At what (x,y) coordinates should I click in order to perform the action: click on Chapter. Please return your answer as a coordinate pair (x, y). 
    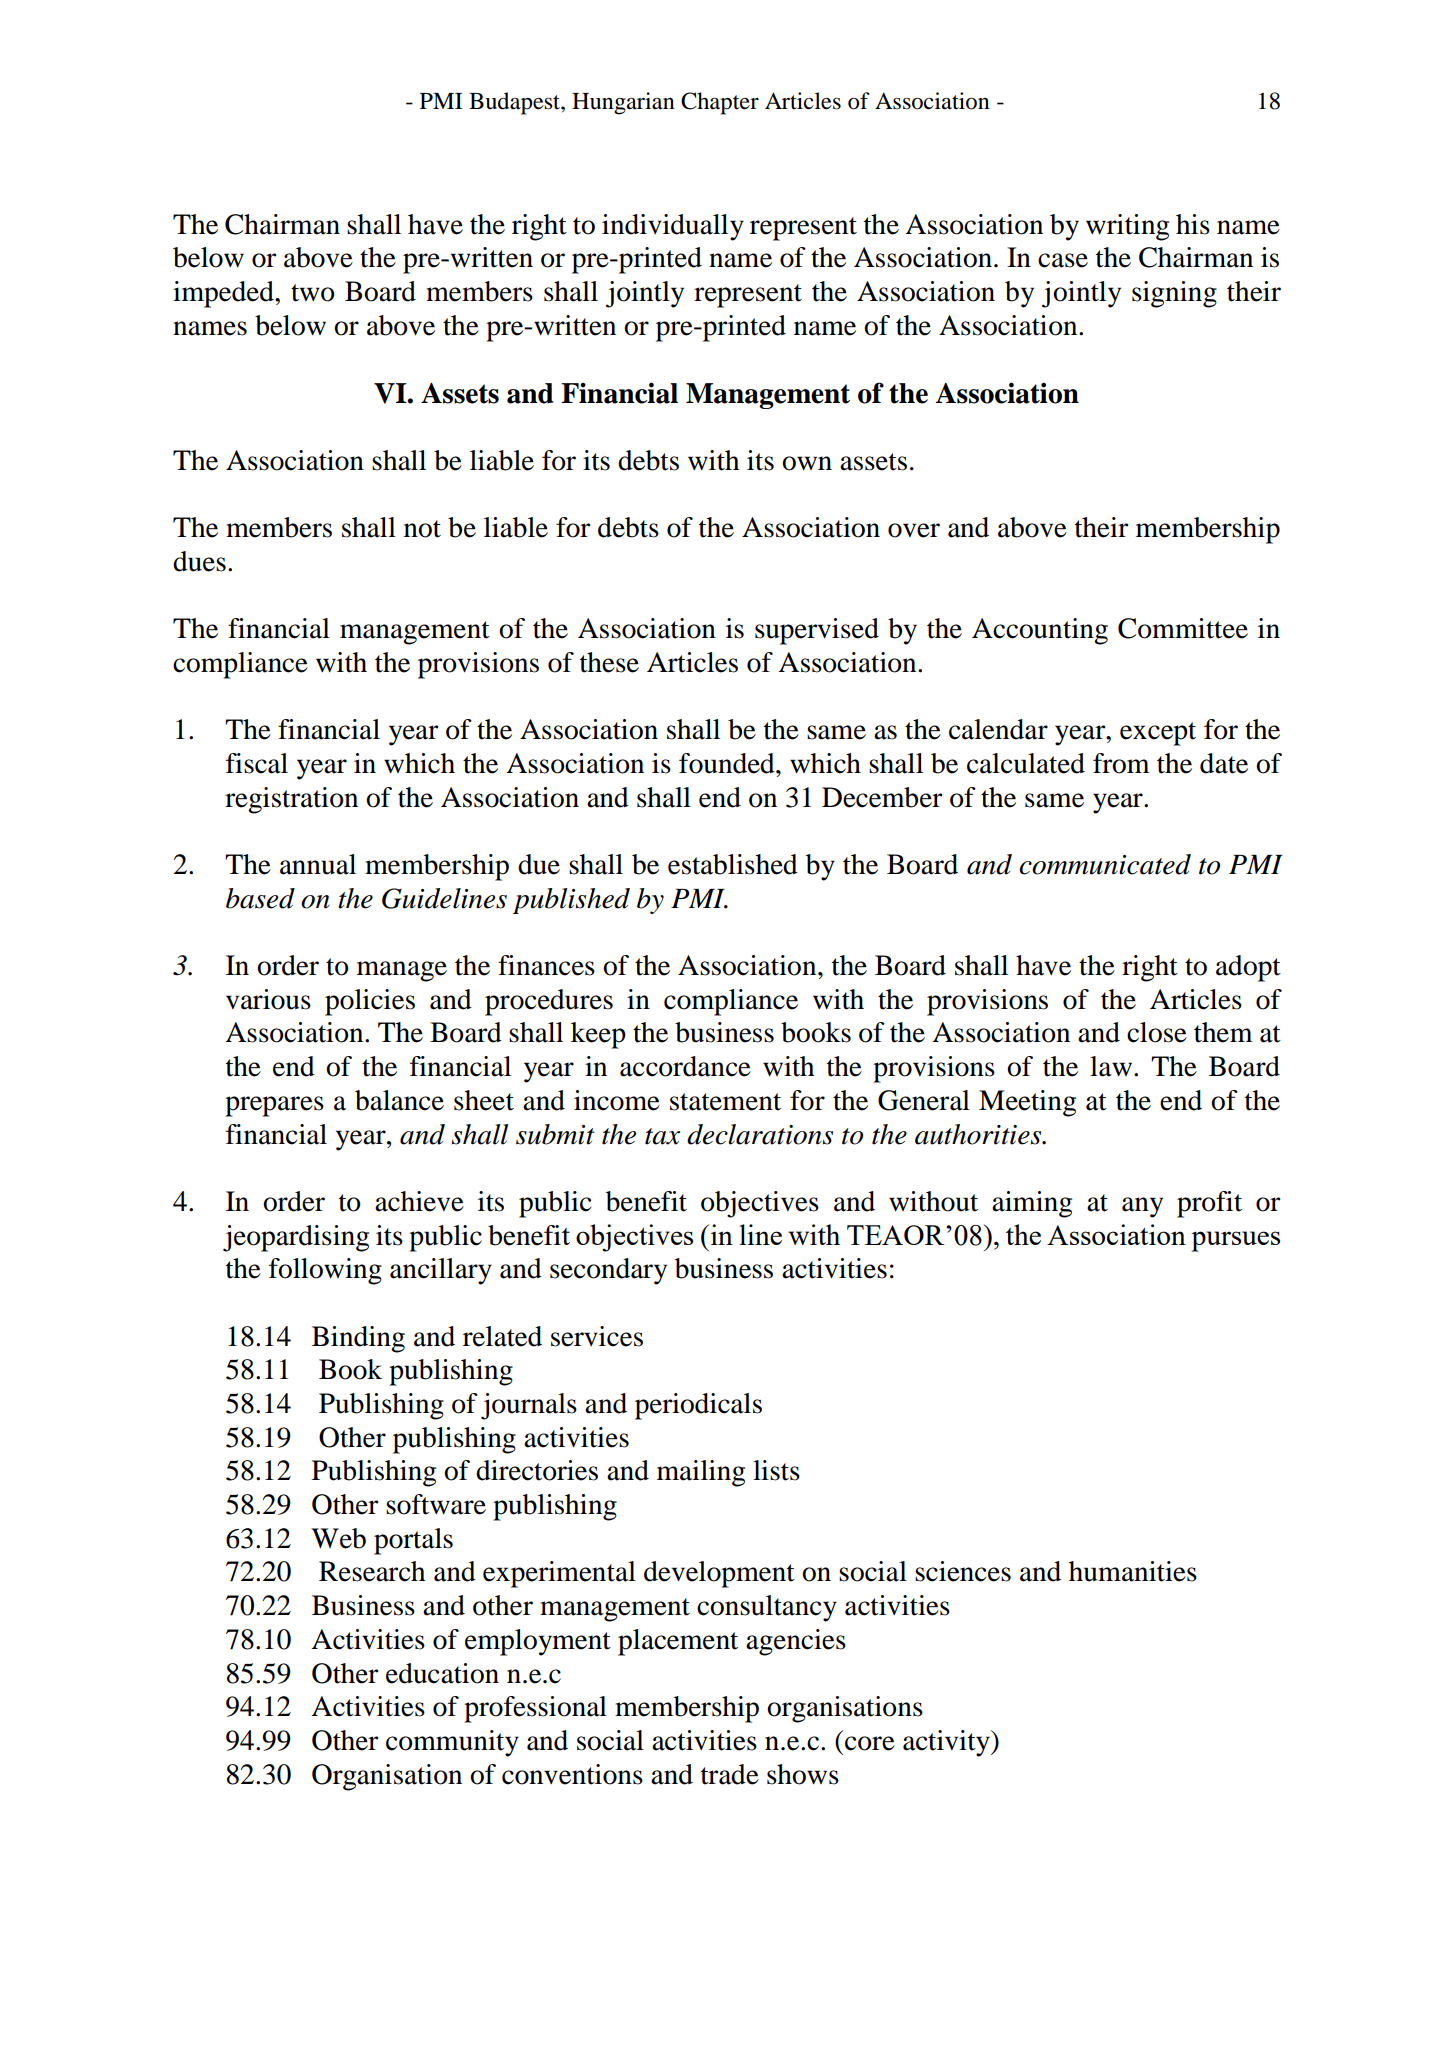
    Looking at the image, I should click on (720, 103).
